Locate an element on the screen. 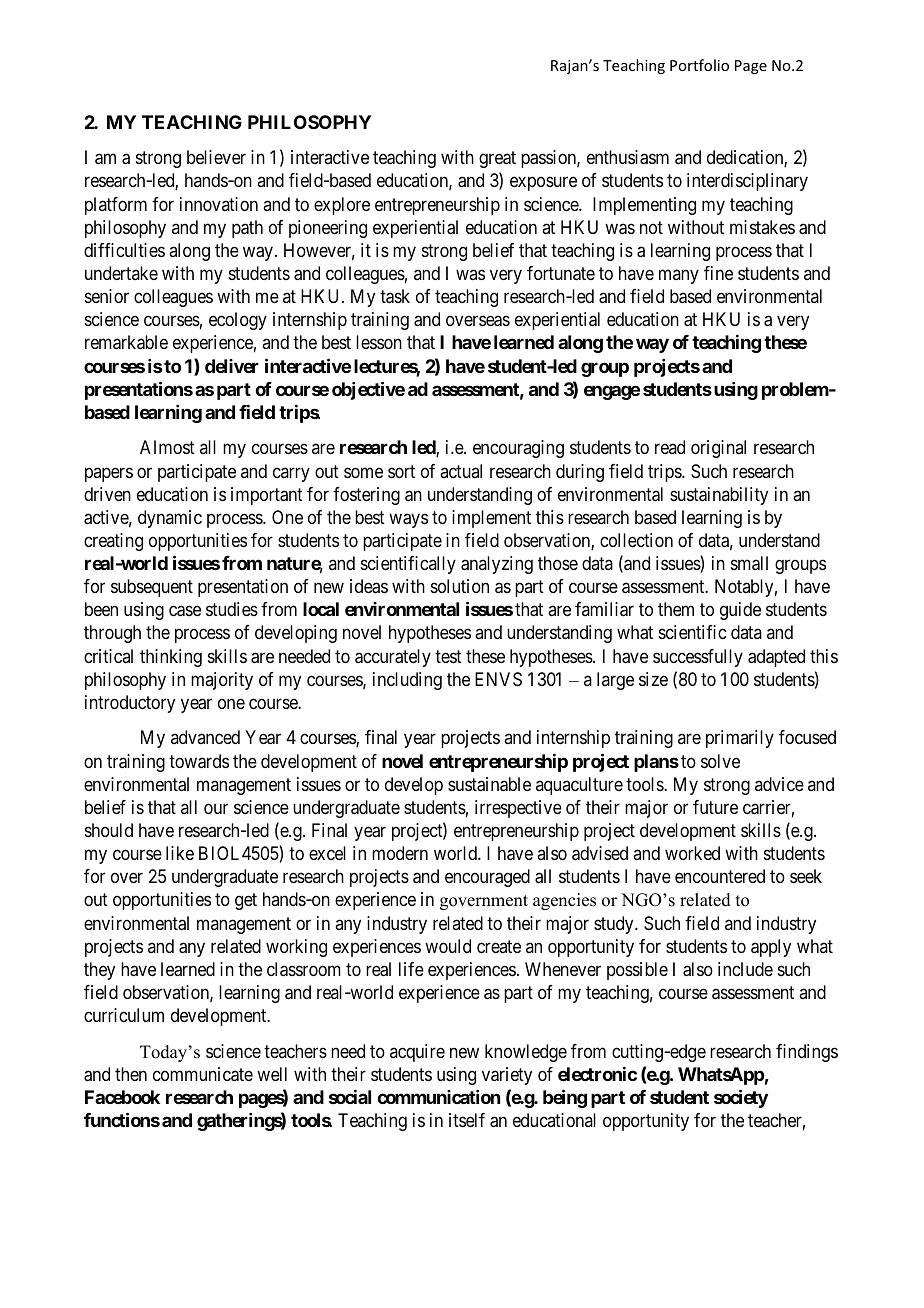  solution is located at coordinates (460, 586).
